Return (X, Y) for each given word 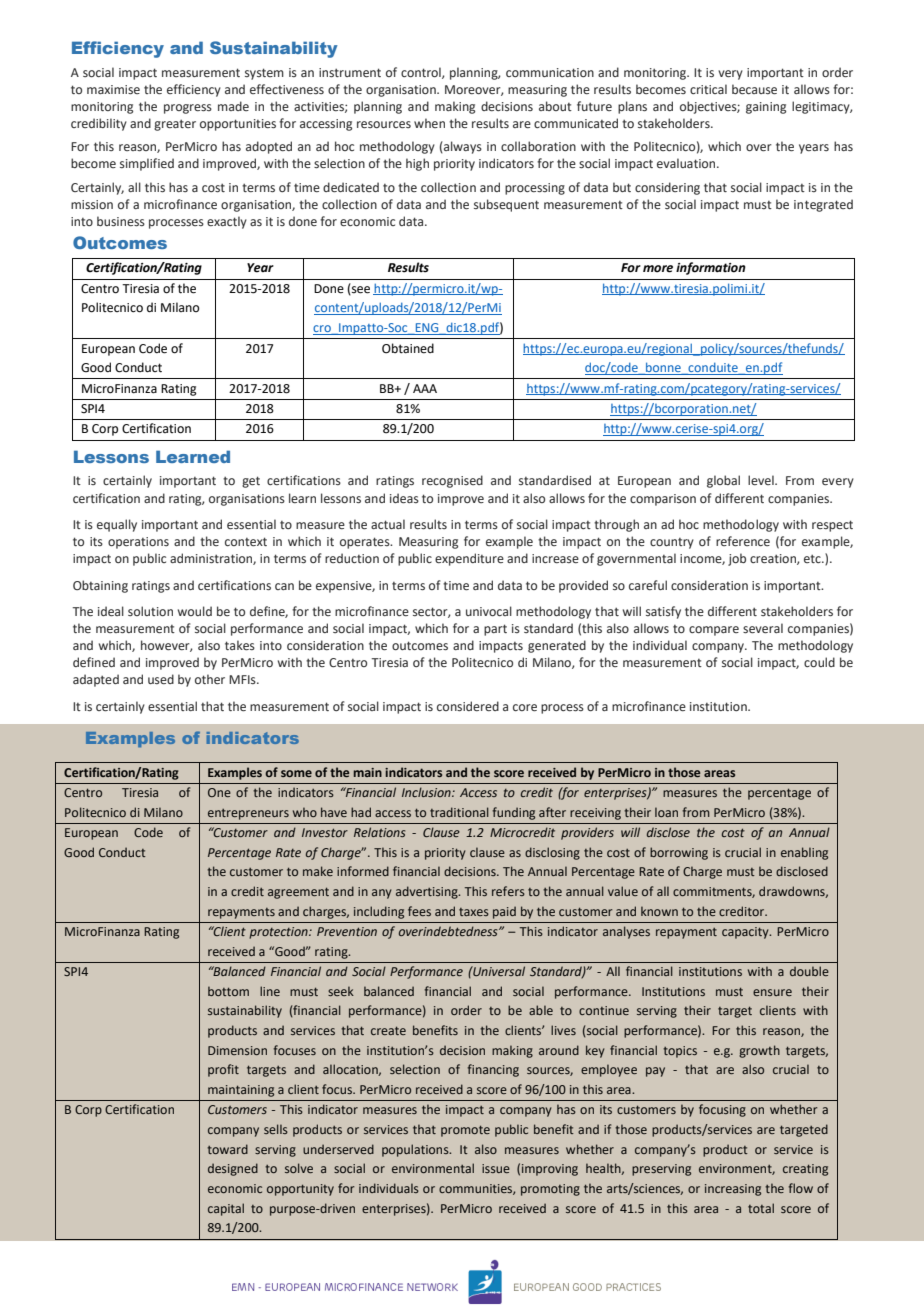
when (429, 123)
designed (233, 1169)
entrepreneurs (248, 814)
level (762, 480)
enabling (804, 853)
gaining (766, 108)
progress (188, 109)
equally (117, 525)
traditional (459, 812)
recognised (452, 481)
